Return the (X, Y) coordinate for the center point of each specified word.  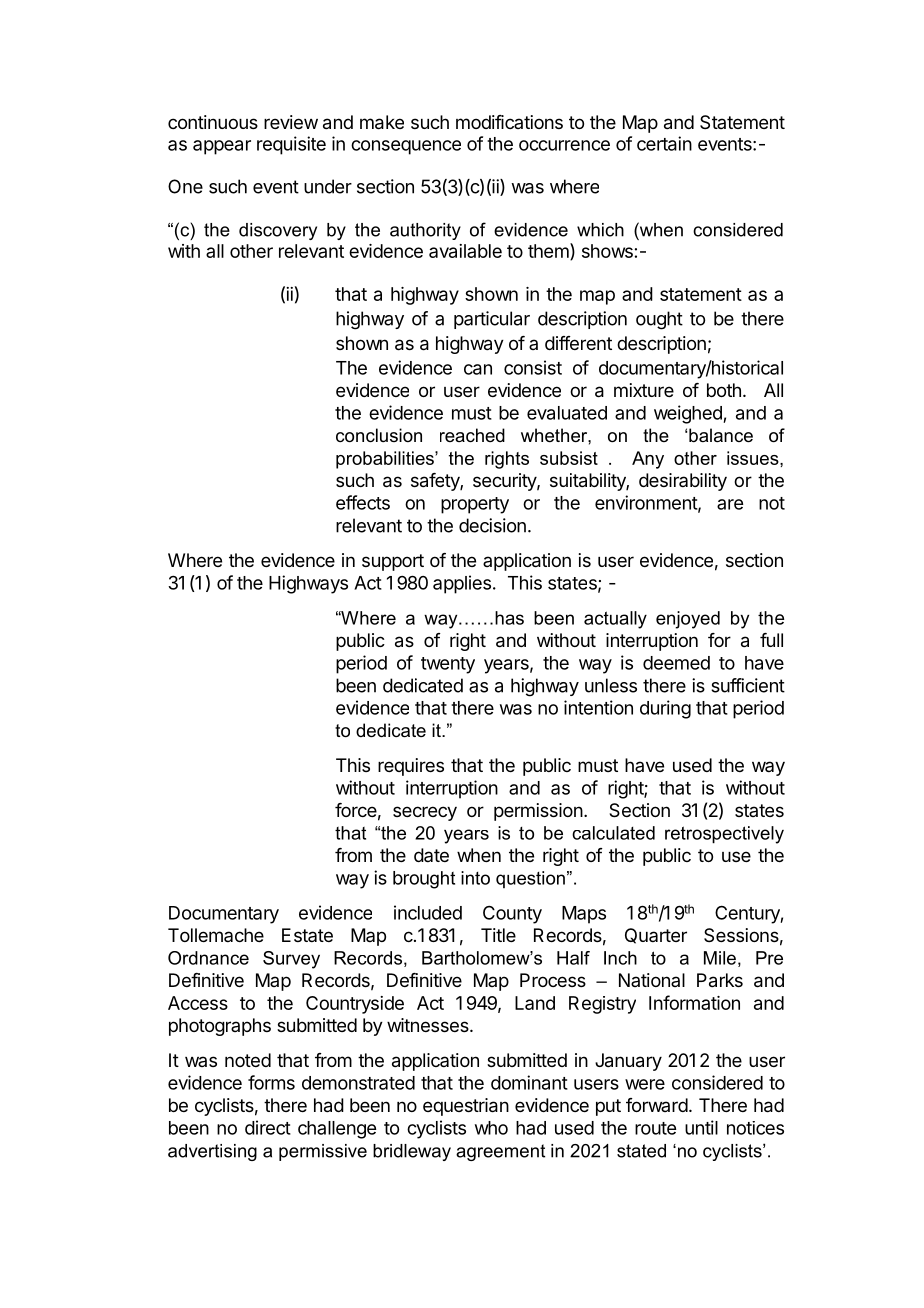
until (701, 1127)
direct (268, 1127)
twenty (448, 665)
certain (664, 143)
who (491, 1128)
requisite (291, 145)
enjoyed (688, 620)
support (393, 562)
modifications (509, 122)
